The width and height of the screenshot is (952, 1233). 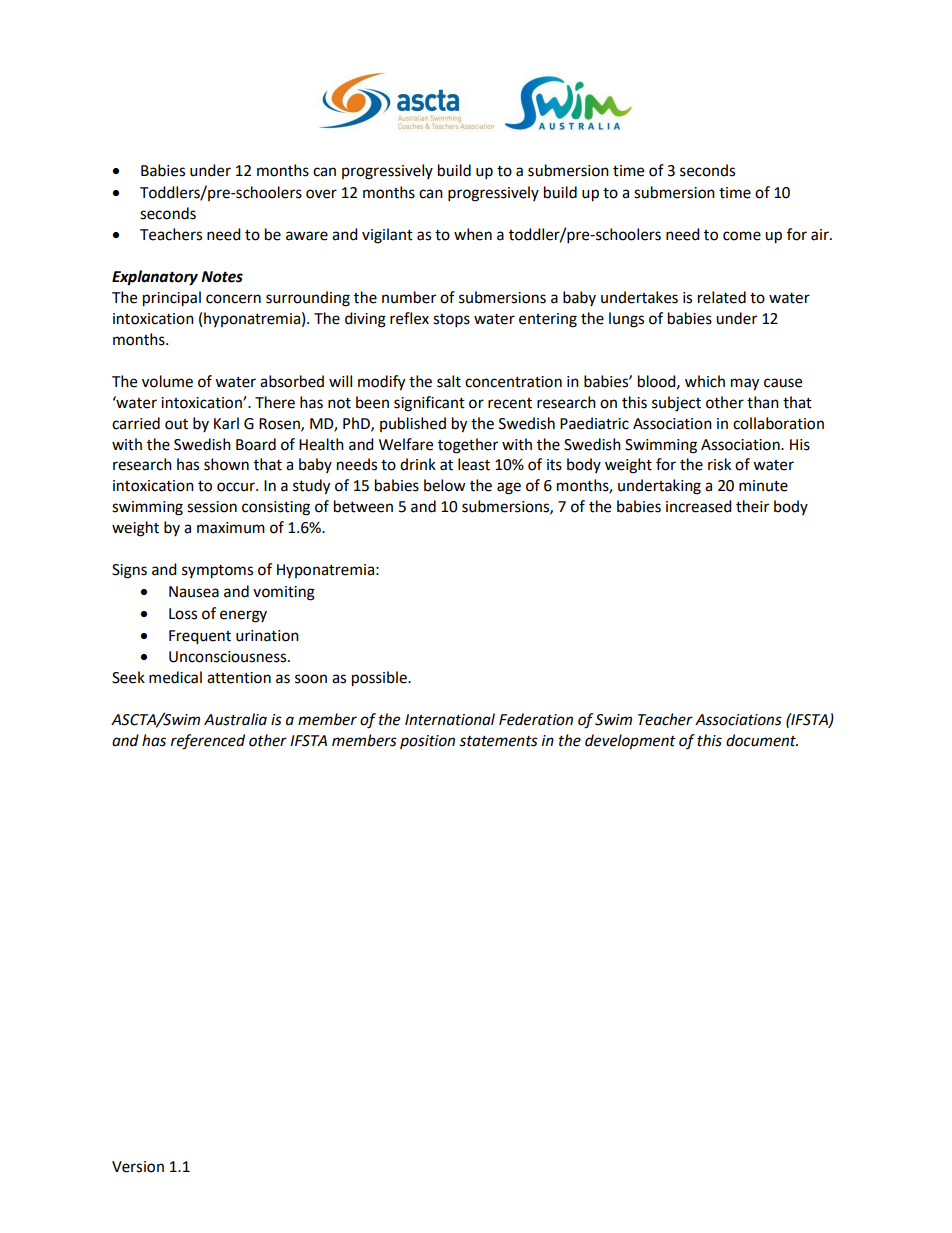 I want to click on attention, so click(x=239, y=678).
